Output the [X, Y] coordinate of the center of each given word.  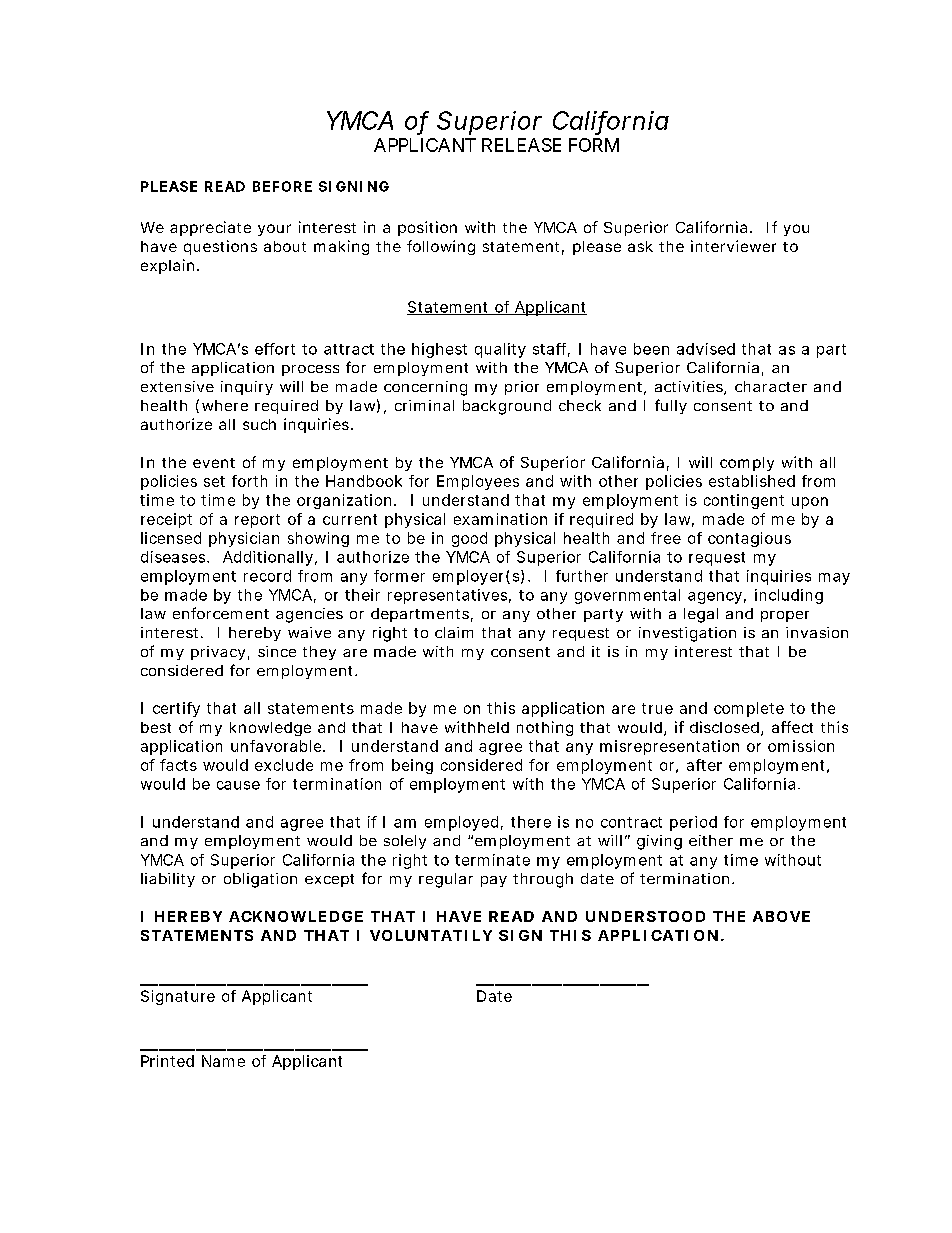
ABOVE [781, 916]
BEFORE [282, 186]
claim [454, 632]
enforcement [221, 613]
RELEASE [521, 145]
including [789, 596]
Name [223, 1061]
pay [494, 881]
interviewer [733, 246]
